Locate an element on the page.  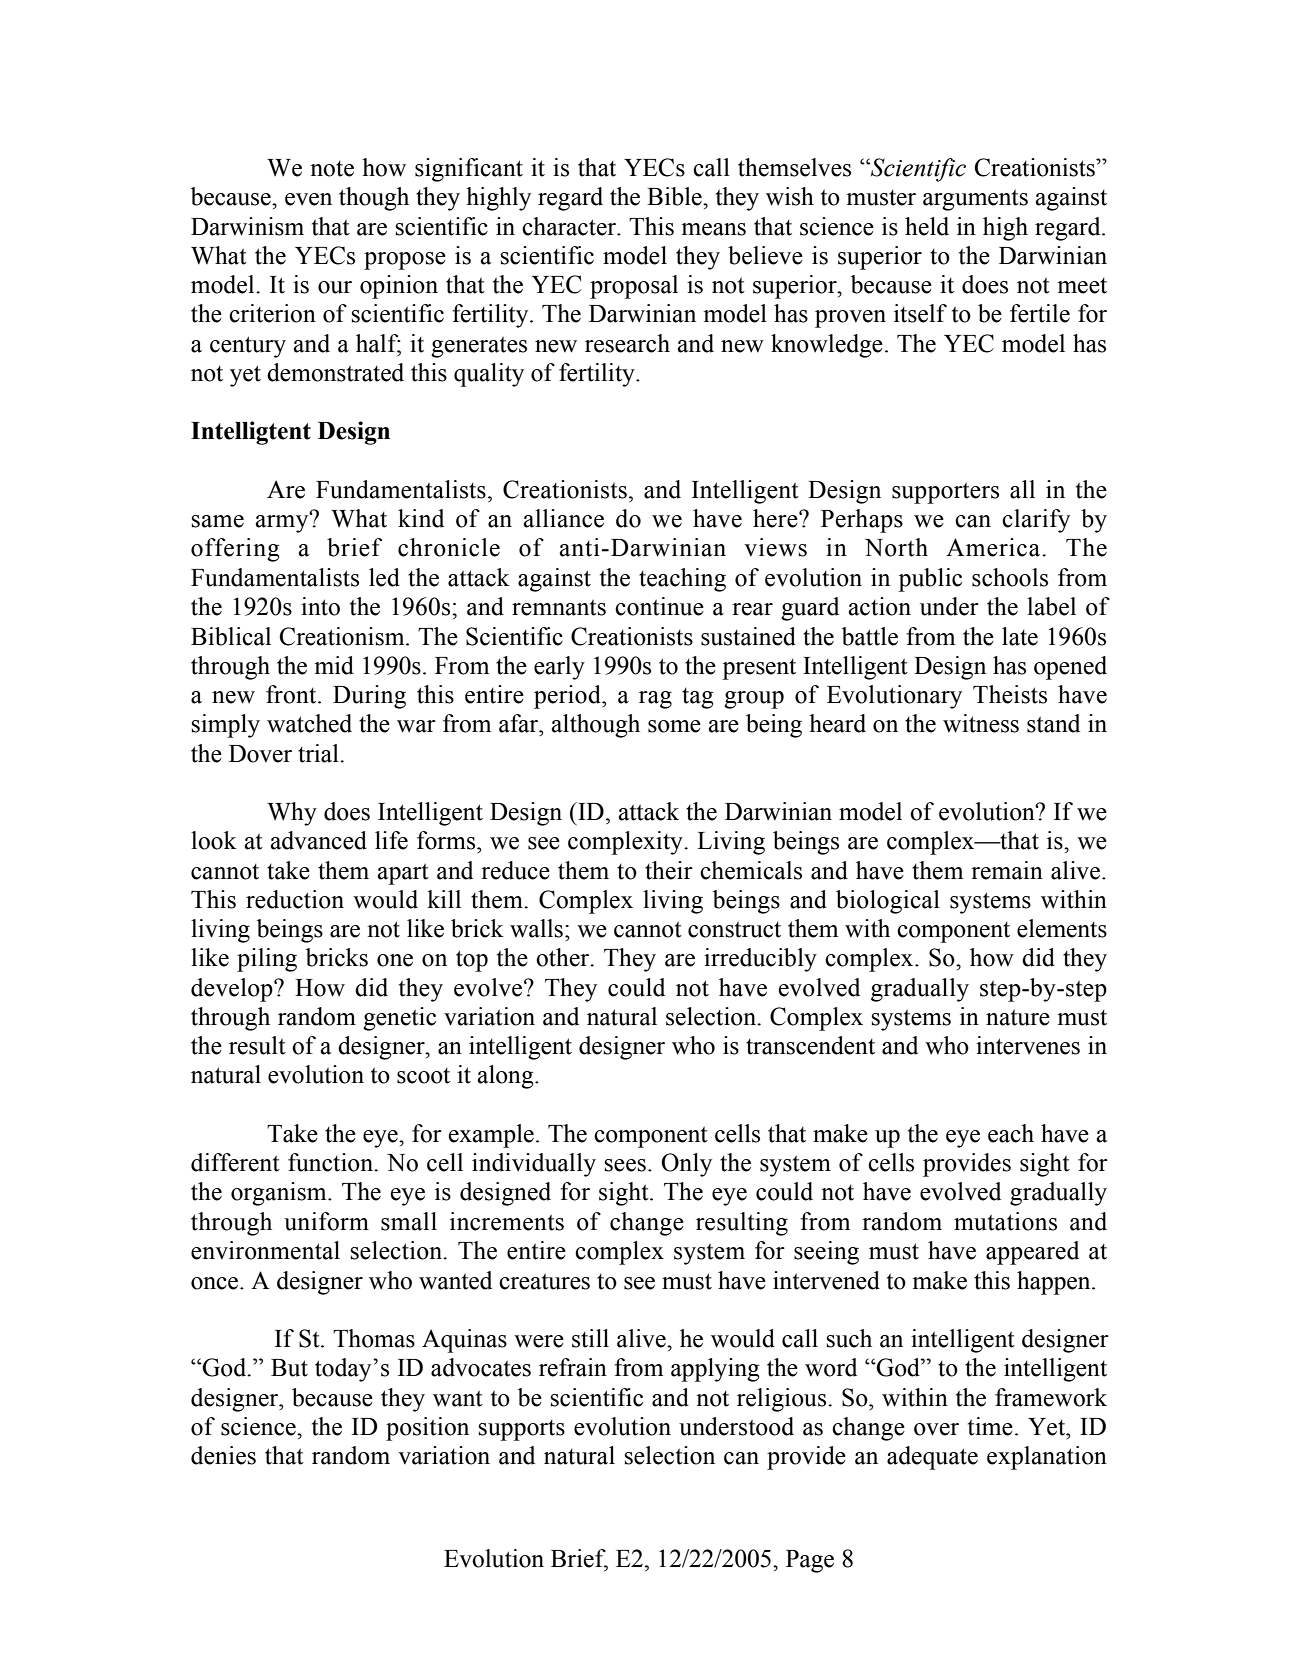
Bible is located at coordinates (675, 196).
